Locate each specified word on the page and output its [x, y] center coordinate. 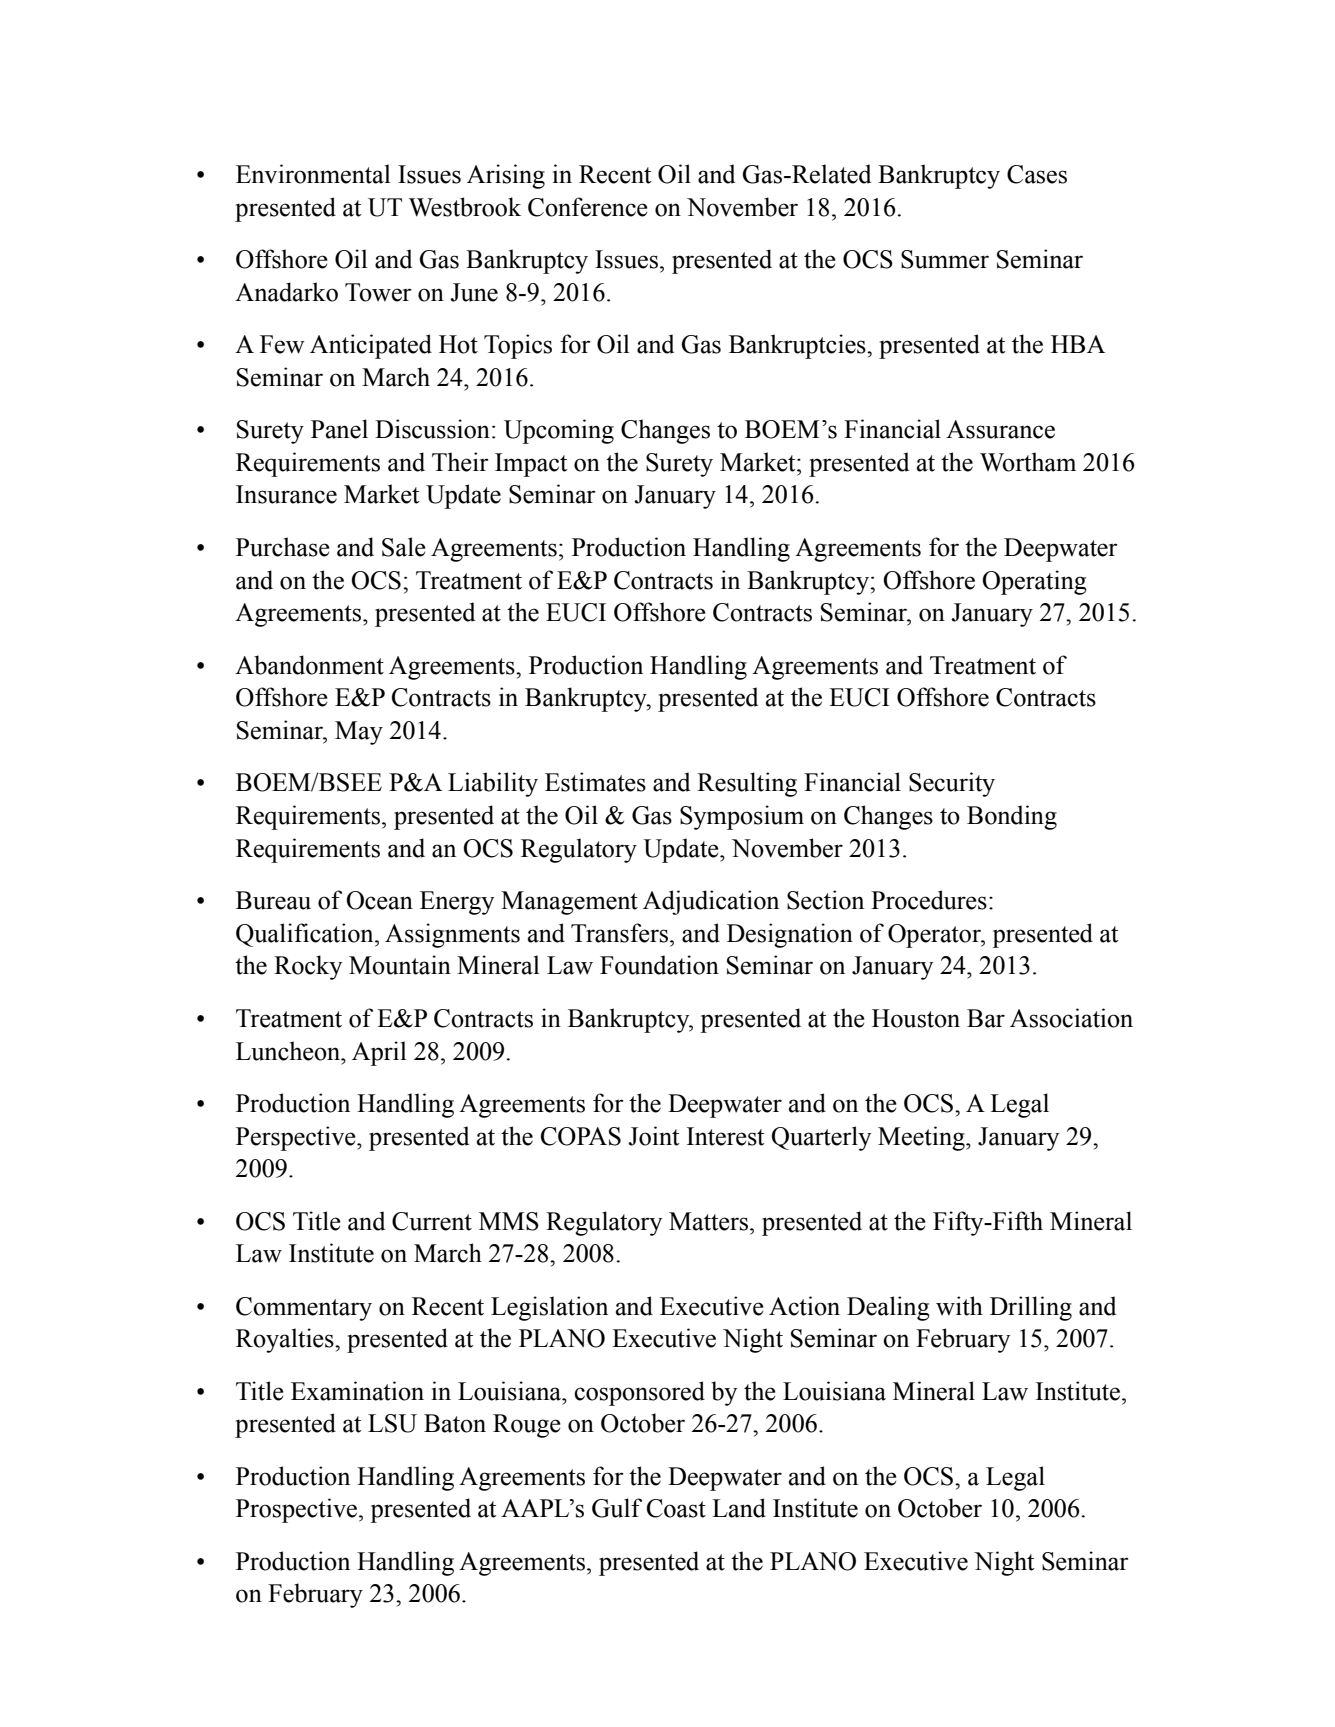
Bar [986, 1018]
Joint [654, 1136]
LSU [392, 1423]
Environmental [313, 174]
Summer [945, 259]
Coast [676, 1508]
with [959, 1306]
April [379, 1053]
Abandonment [309, 665]
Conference [588, 207]
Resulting [747, 784]
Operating [1035, 582]
